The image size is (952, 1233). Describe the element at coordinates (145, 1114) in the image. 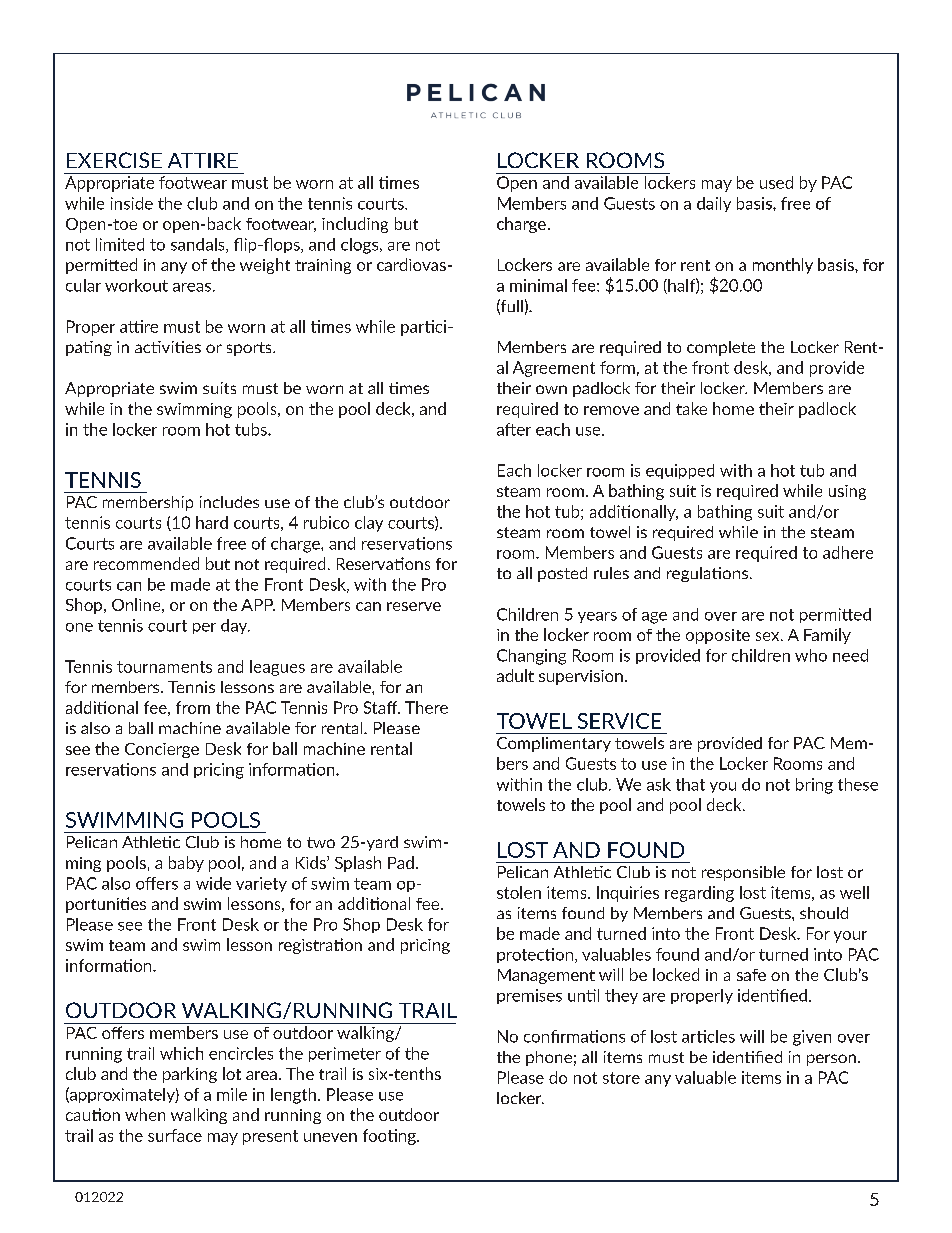

I see `when` at that location.
